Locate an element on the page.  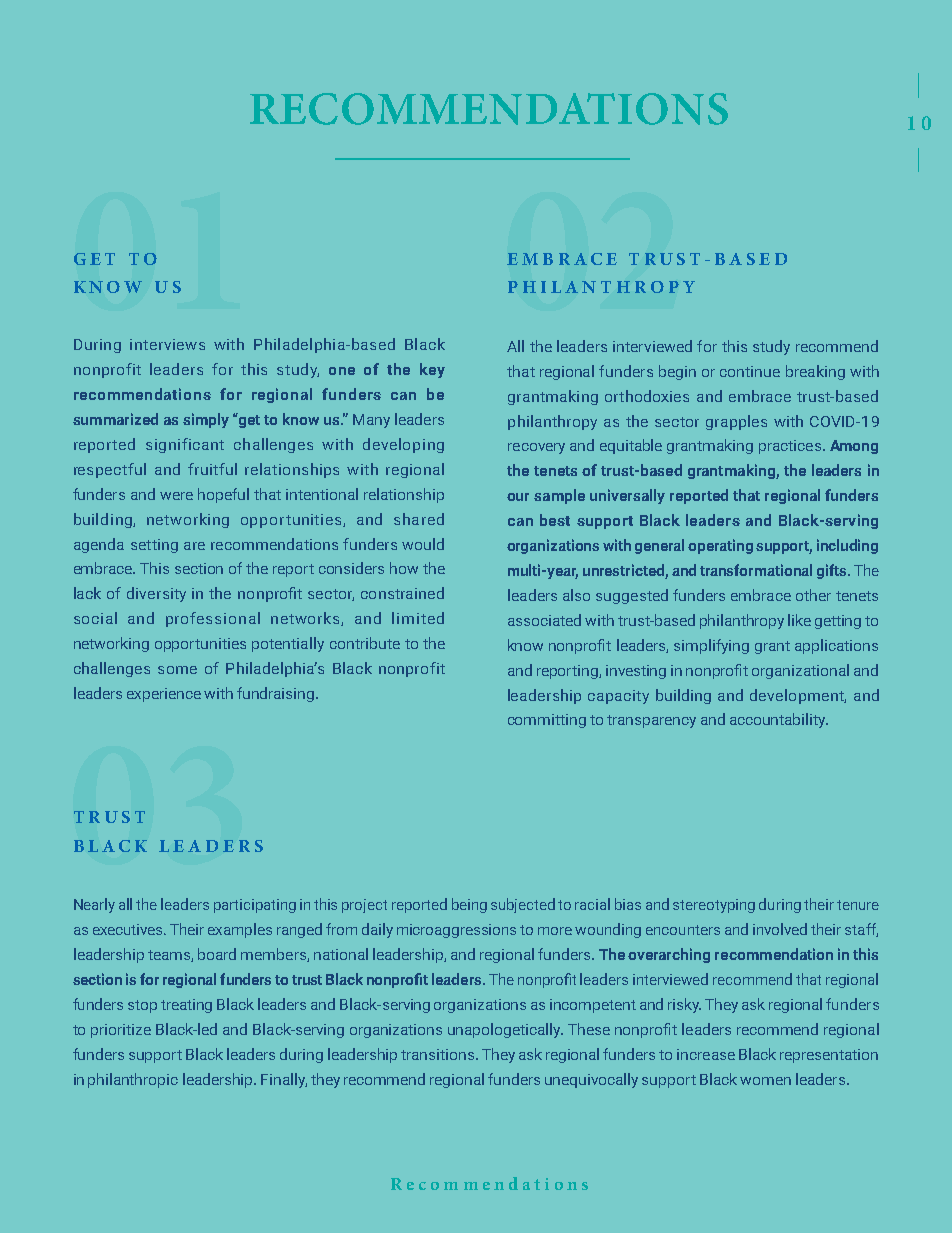
microaggressions is located at coordinates (456, 931).
